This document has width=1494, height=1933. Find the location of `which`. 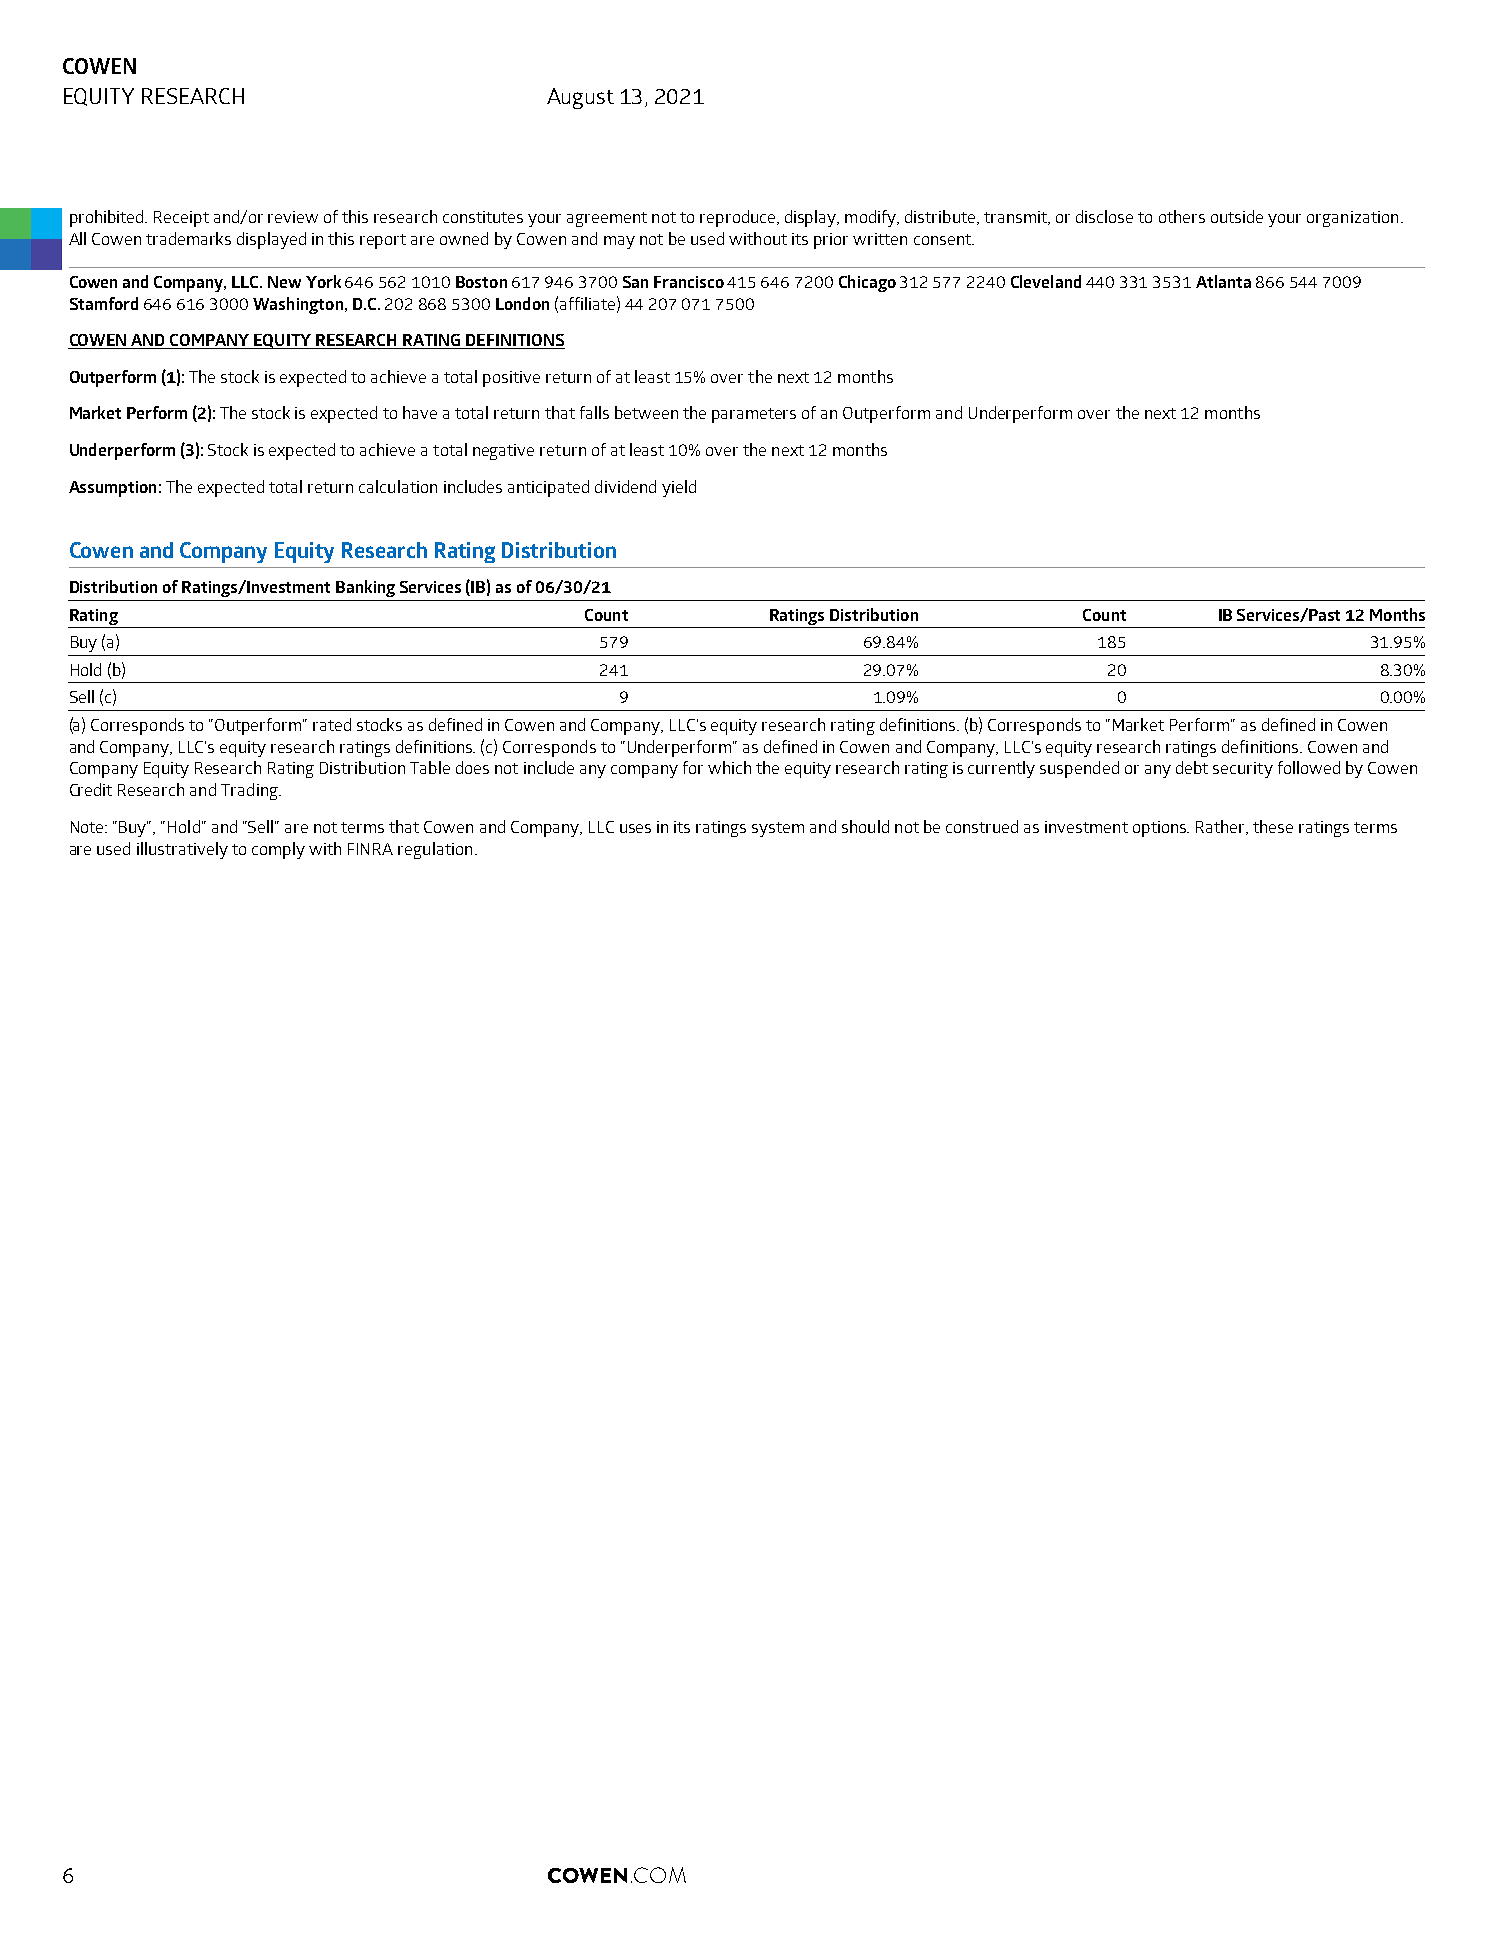

which is located at coordinates (729, 767).
